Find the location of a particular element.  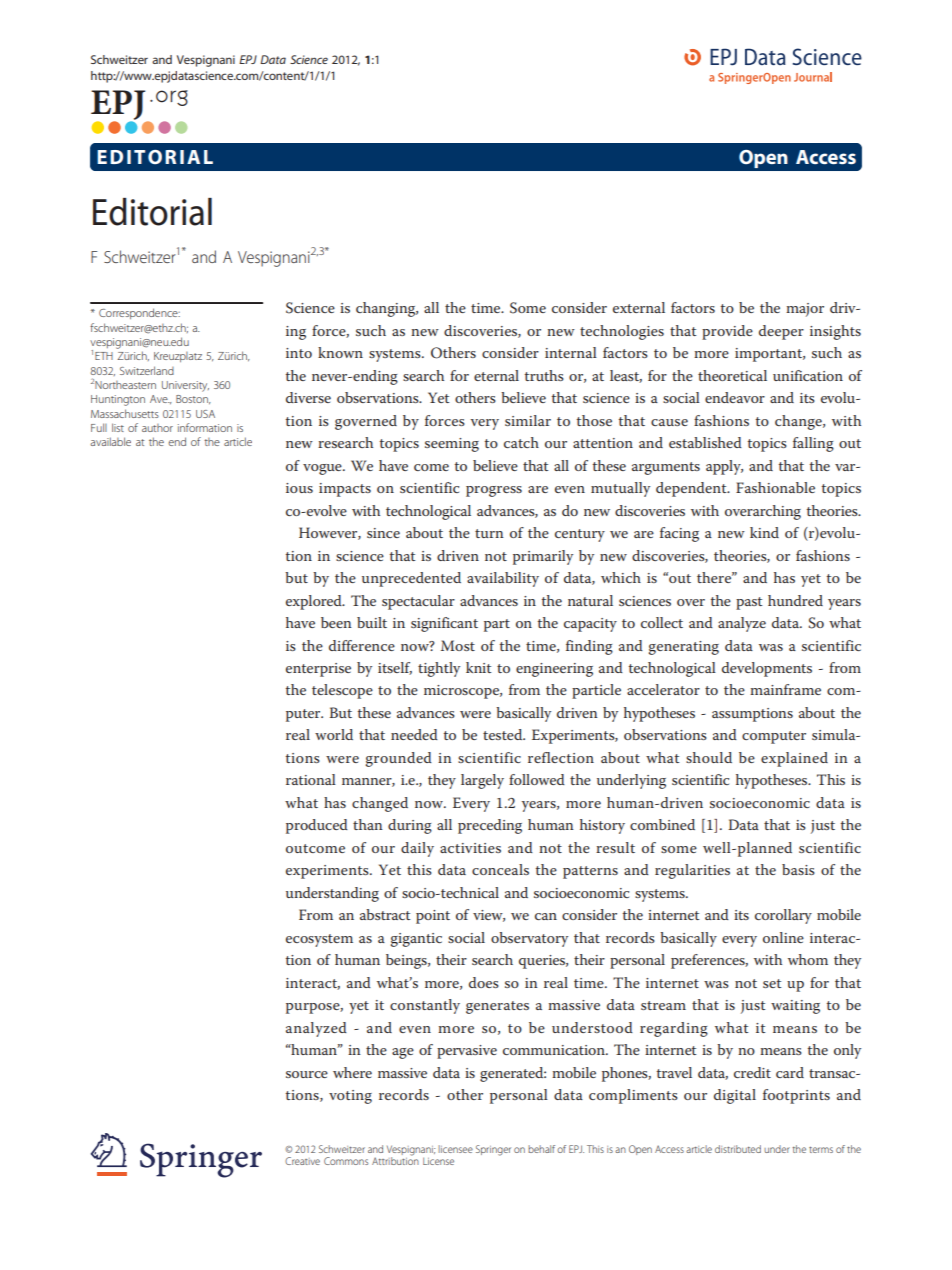

Creative is located at coordinates (302, 1161).
